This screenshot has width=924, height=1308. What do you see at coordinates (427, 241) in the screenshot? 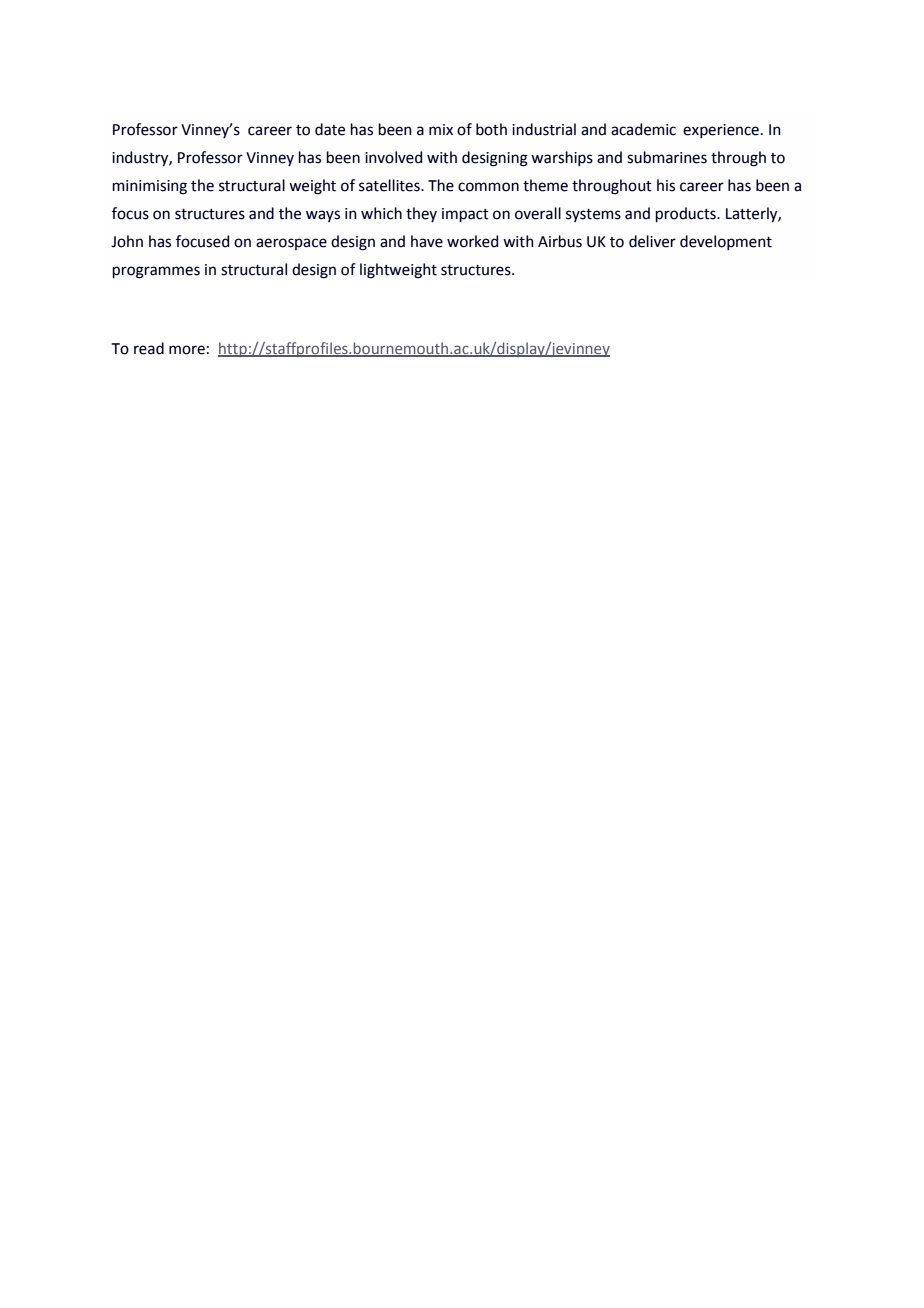
I see `have` at bounding box center [427, 241].
